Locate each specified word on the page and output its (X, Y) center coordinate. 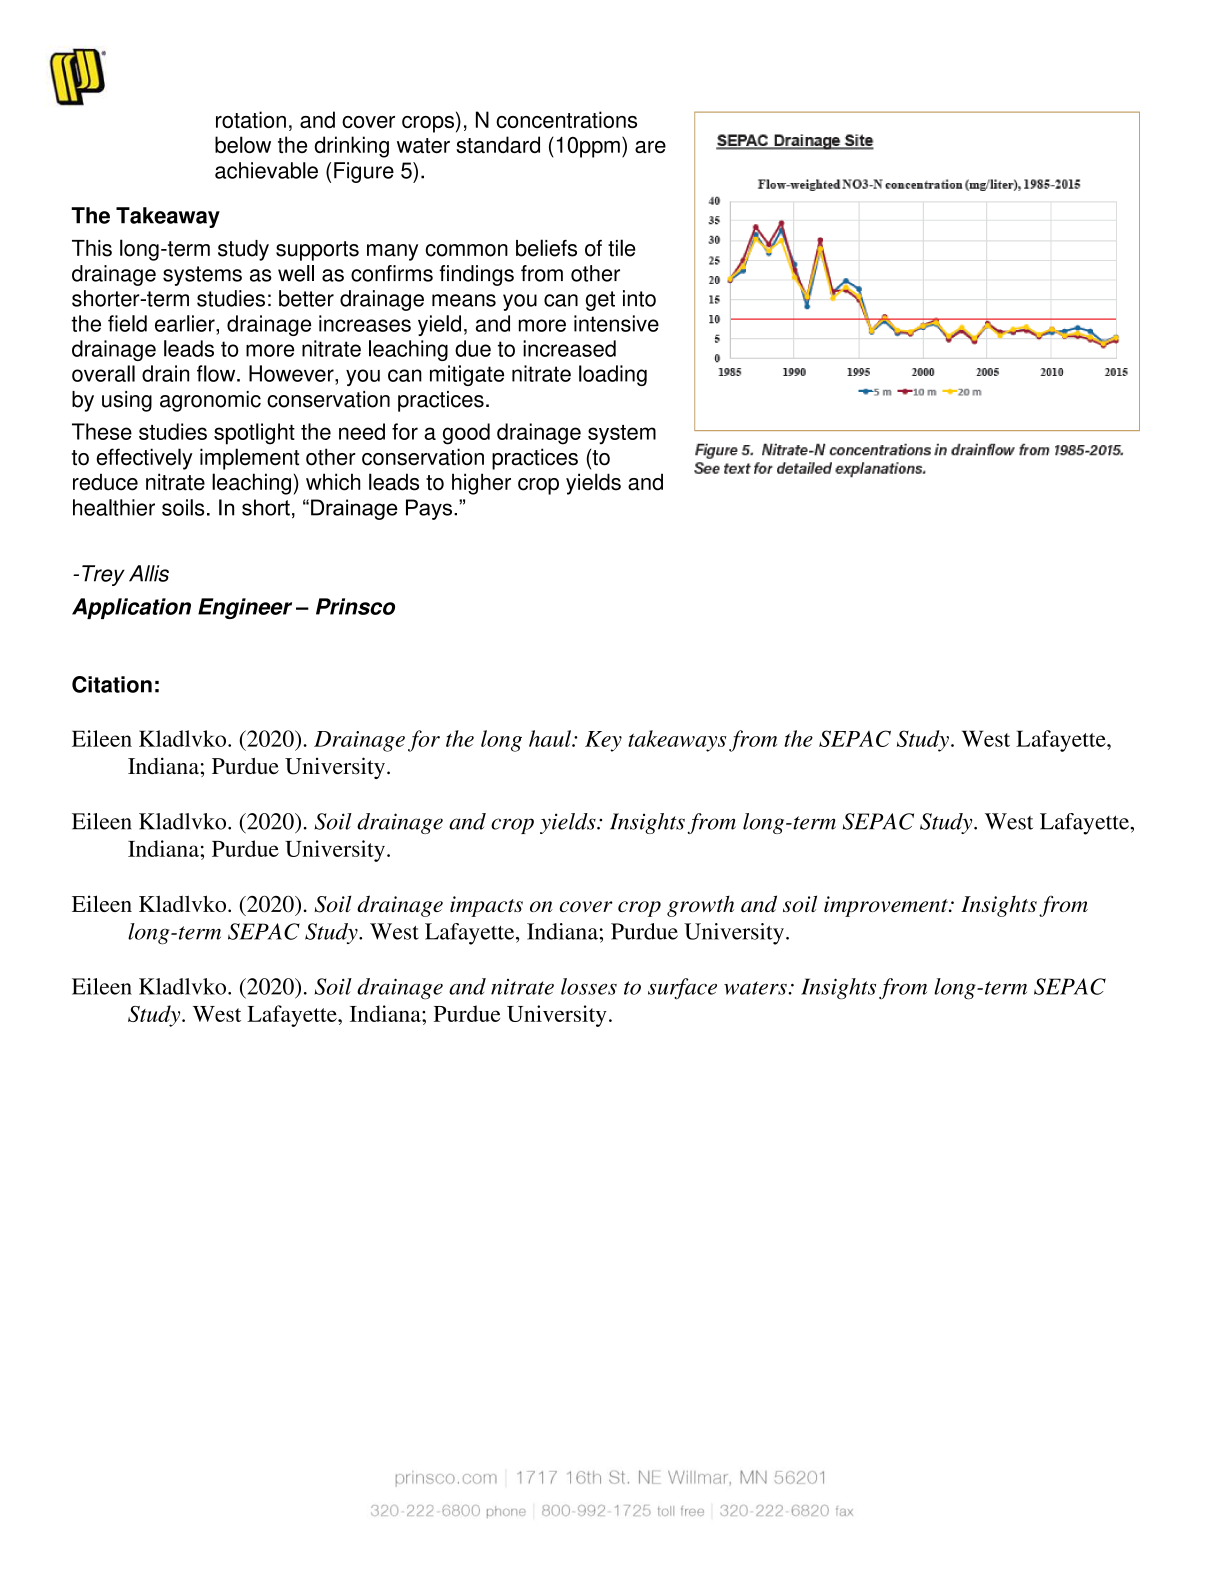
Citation (112, 684)
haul (551, 738)
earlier (186, 323)
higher (481, 484)
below (243, 144)
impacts (486, 906)
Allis (149, 573)
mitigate (467, 375)
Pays (429, 509)
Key (603, 741)
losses (589, 986)
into (639, 298)
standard (498, 144)
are (650, 147)
